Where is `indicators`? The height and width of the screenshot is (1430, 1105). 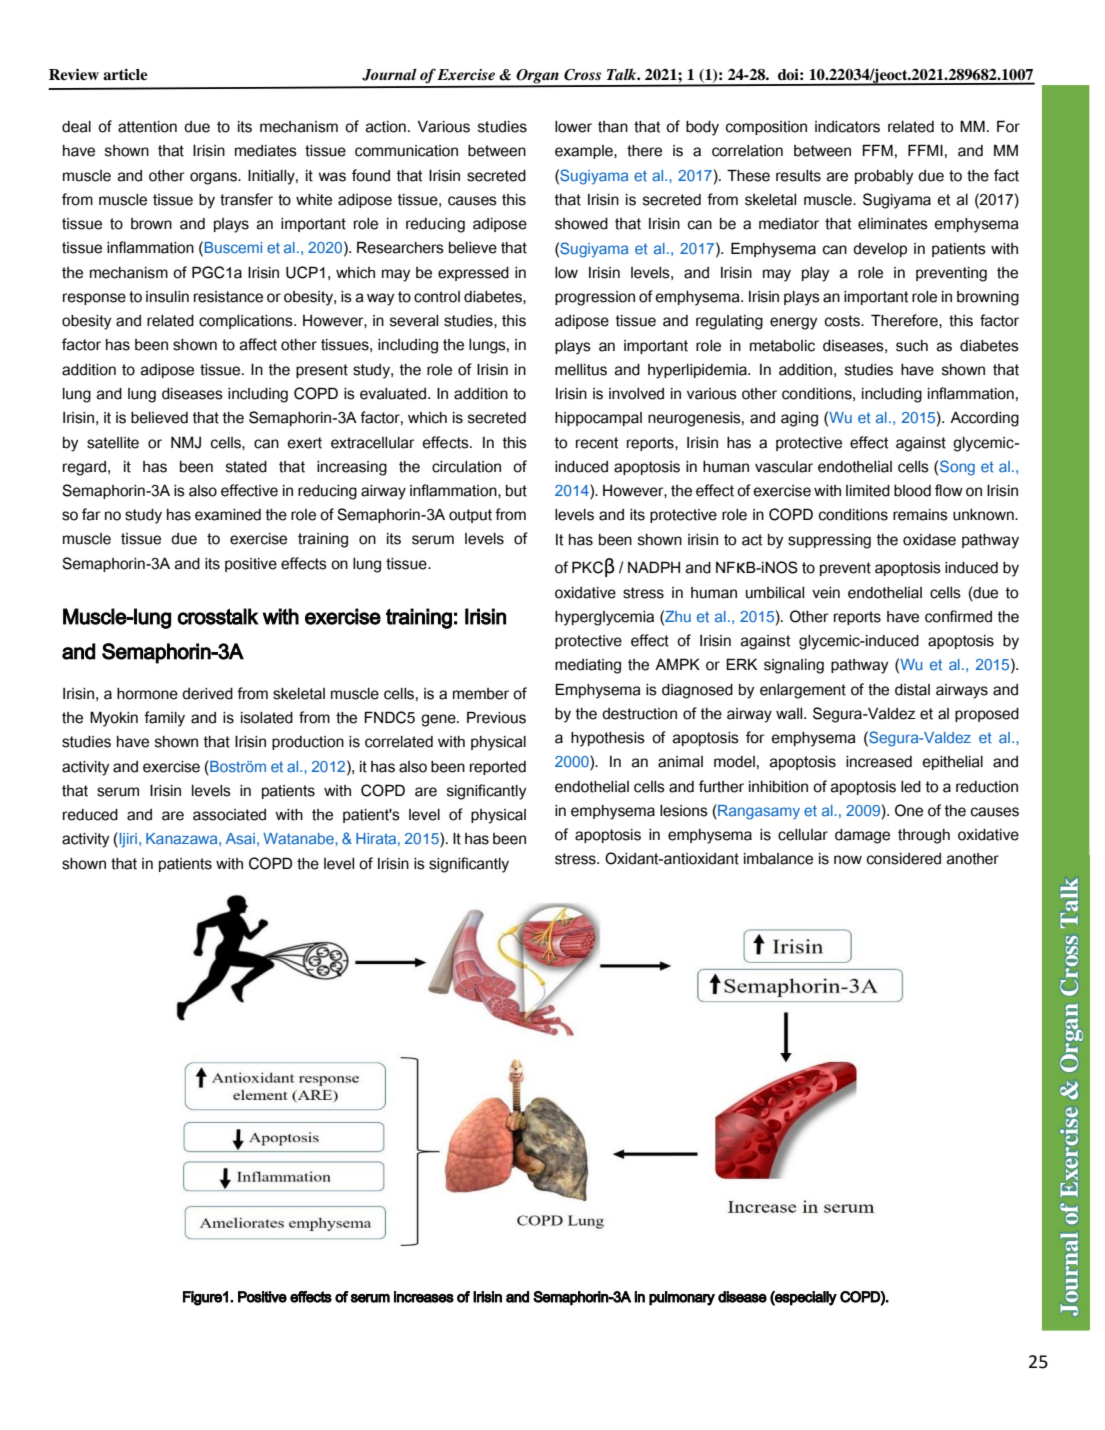 indicators is located at coordinates (847, 127).
